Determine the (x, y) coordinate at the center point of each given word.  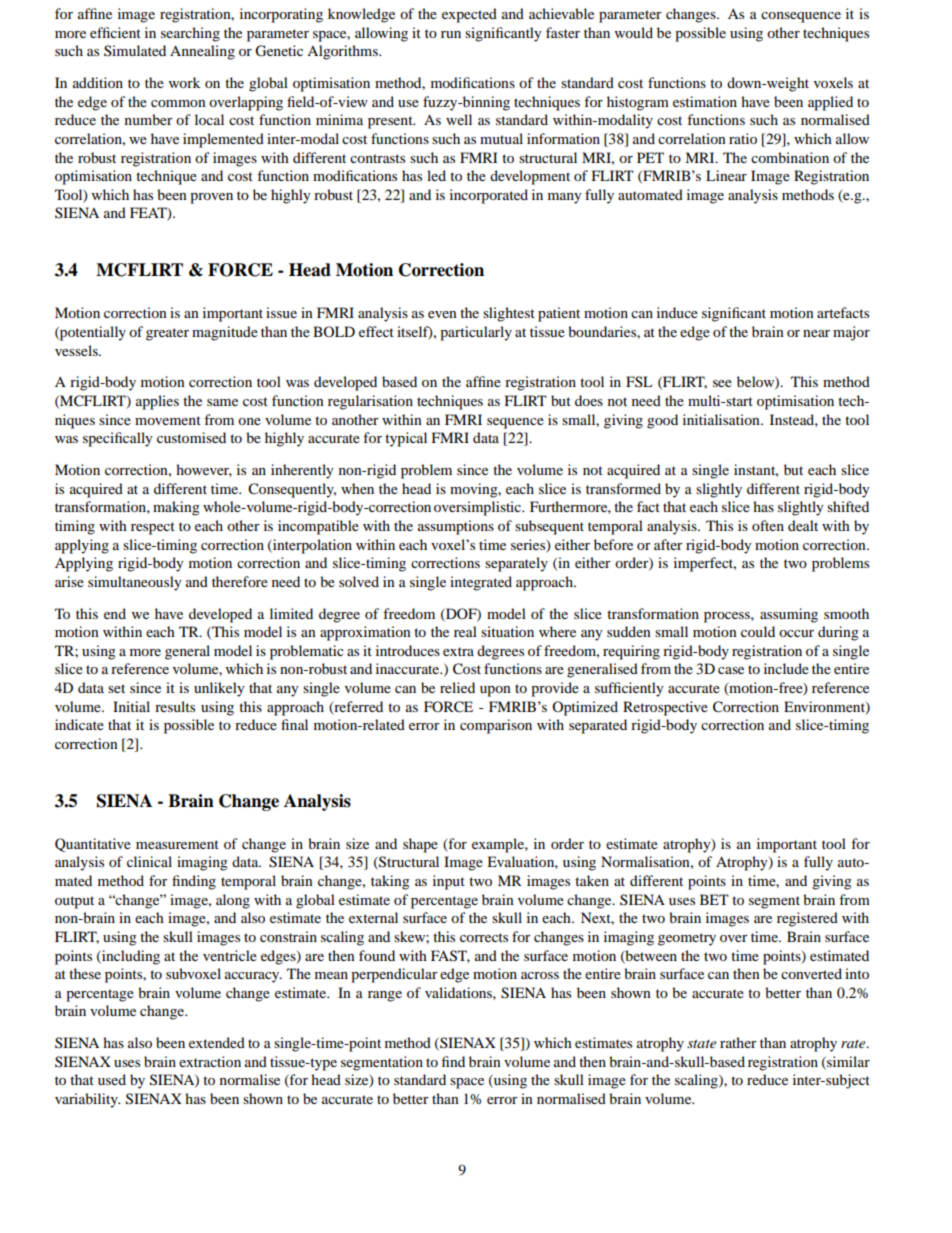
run (451, 34)
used (112, 1079)
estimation (705, 101)
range (385, 996)
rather (738, 1042)
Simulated (135, 50)
